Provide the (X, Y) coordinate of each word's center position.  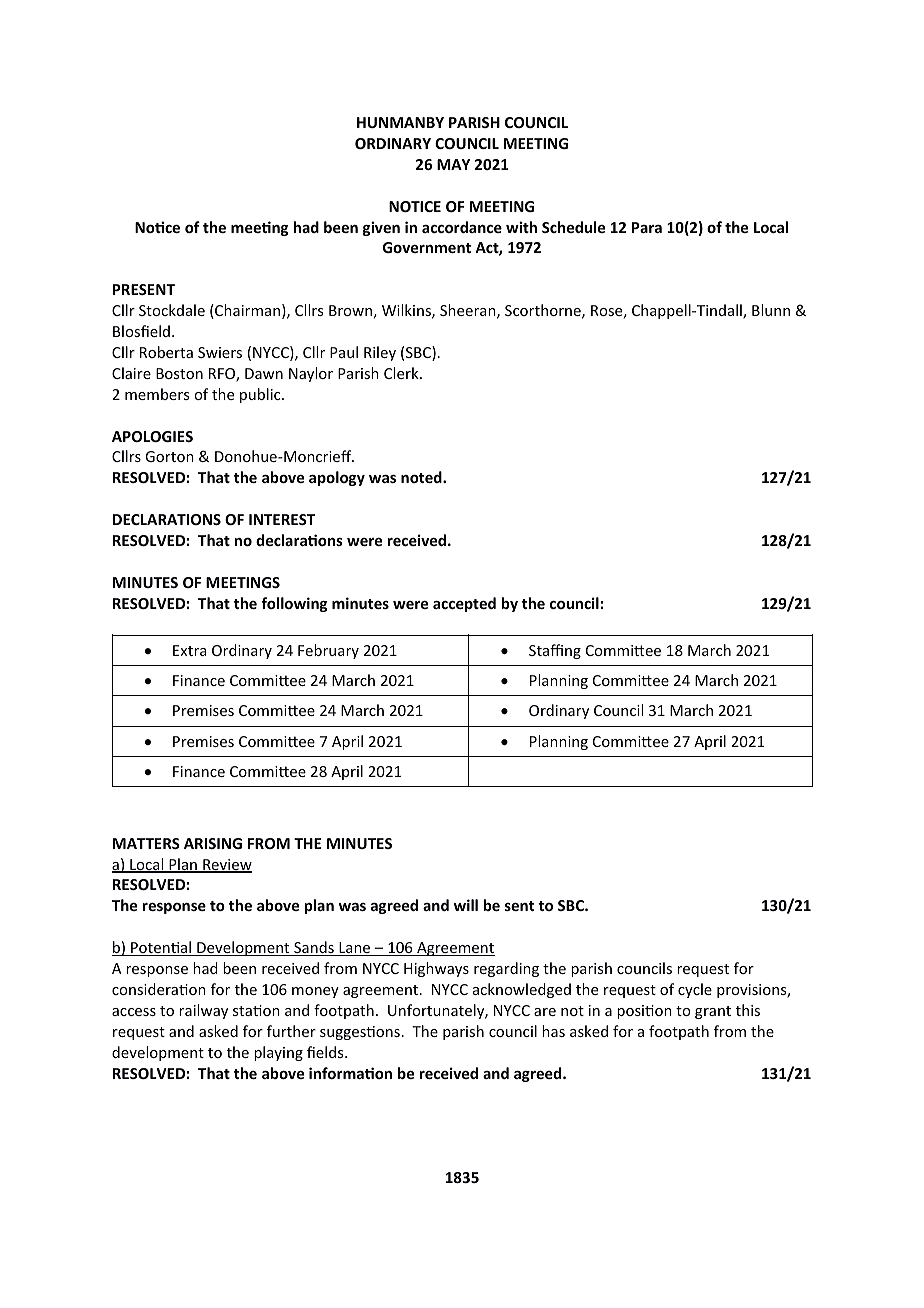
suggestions (360, 1033)
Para (647, 227)
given (381, 228)
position (644, 1012)
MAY (453, 164)
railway (203, 1011)
